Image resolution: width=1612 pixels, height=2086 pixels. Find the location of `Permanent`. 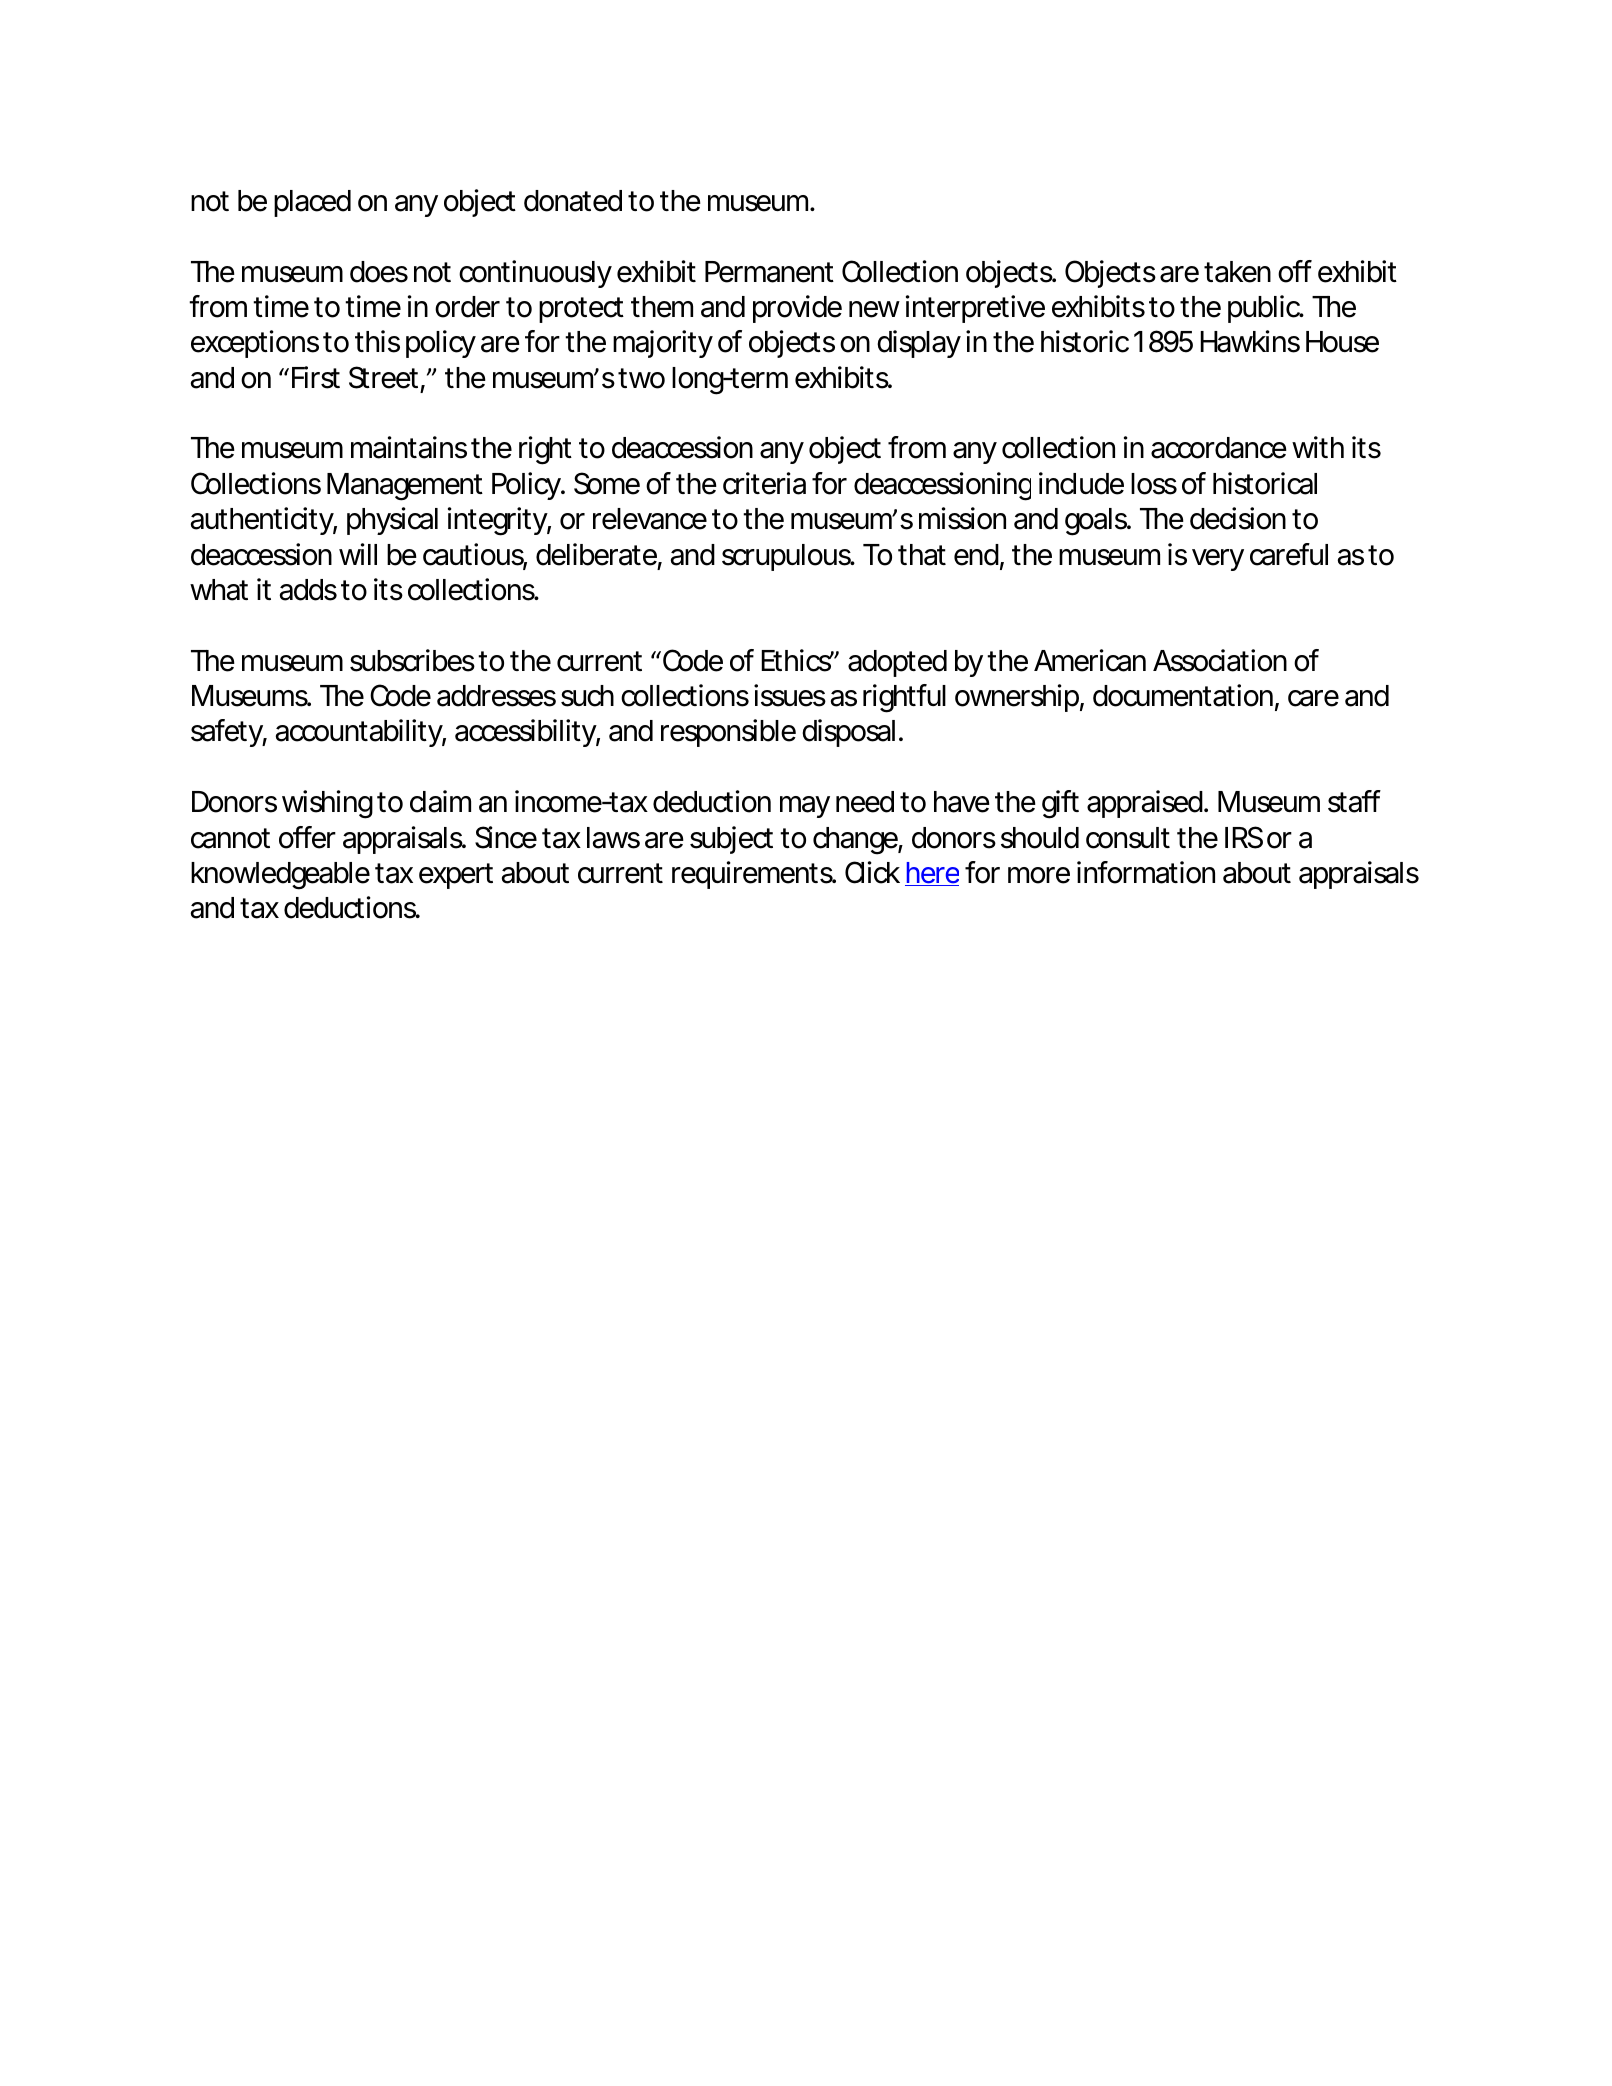

Permanent is located at coordinates (769, 272).
